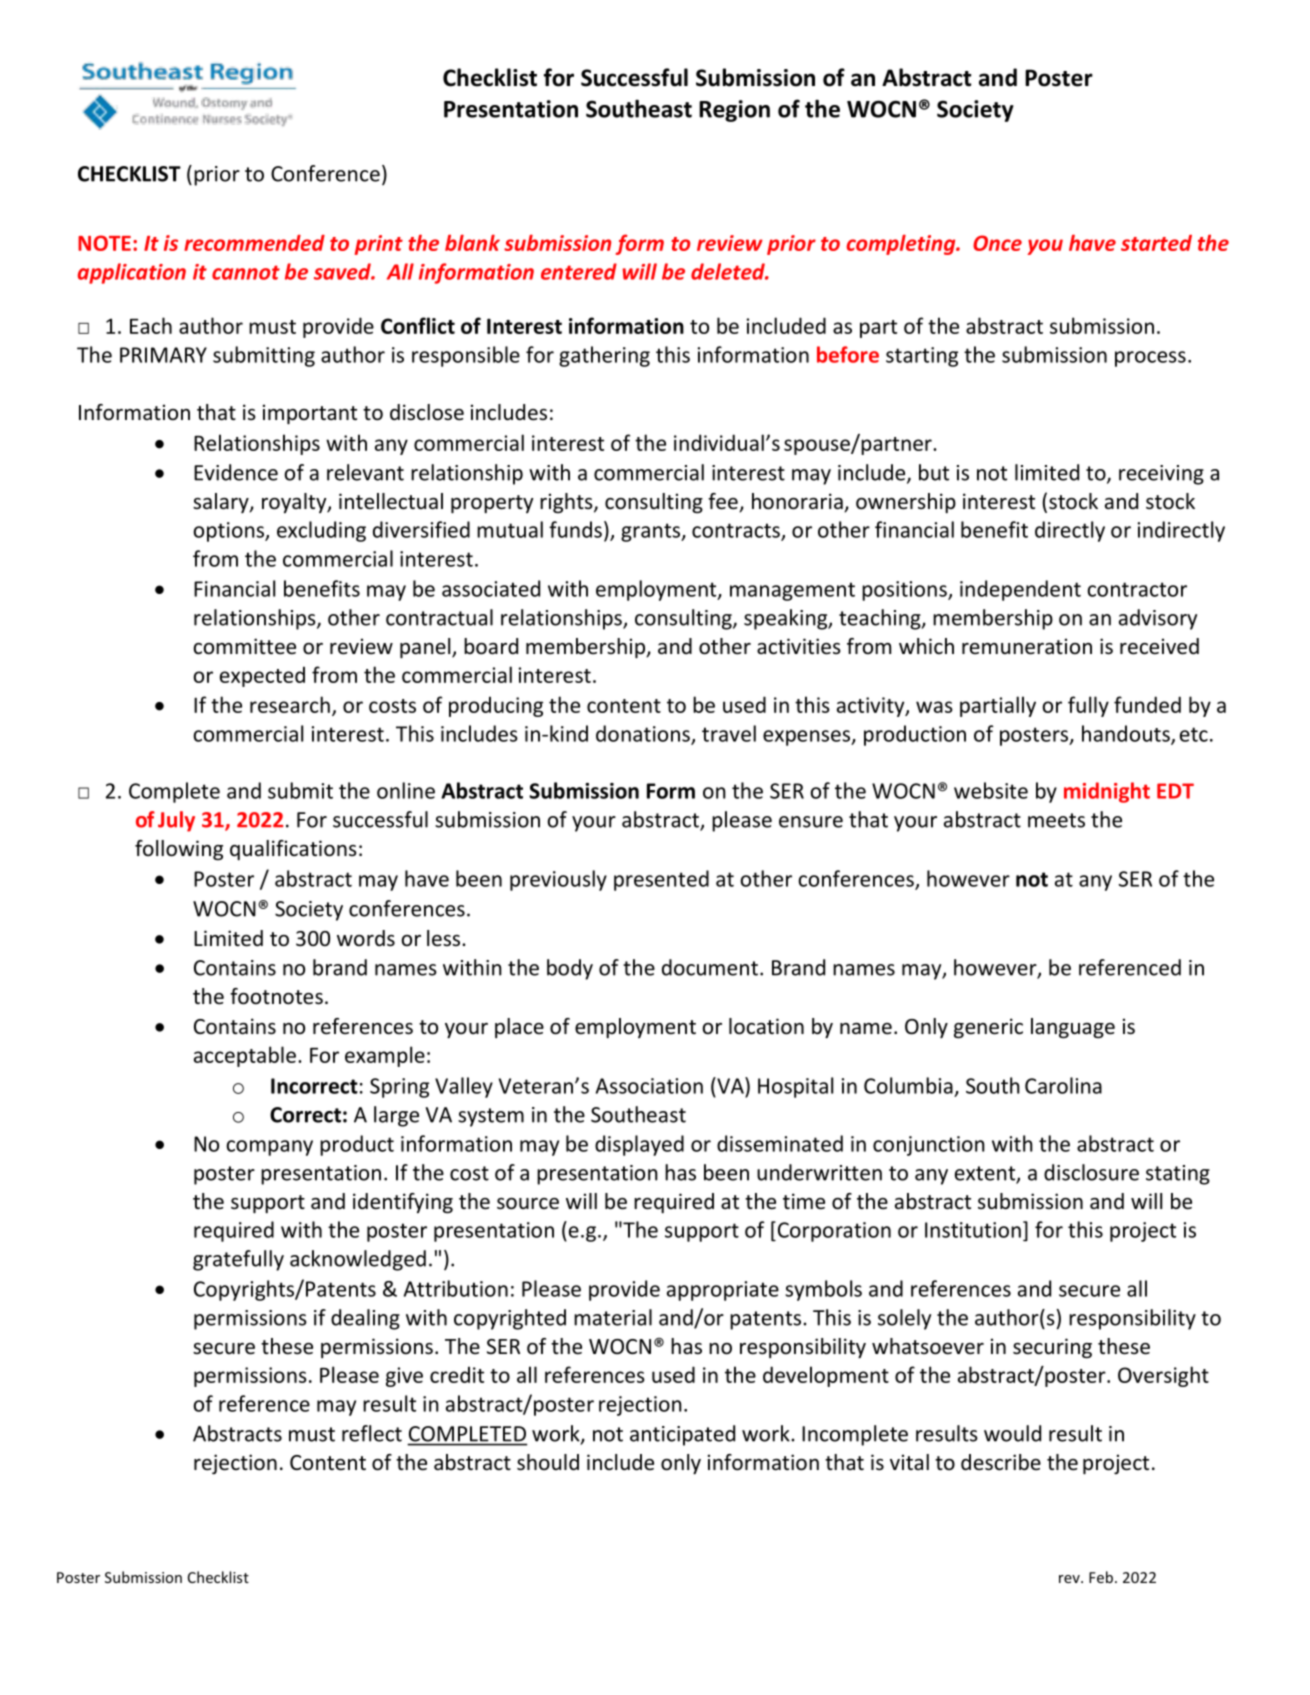 The image size is (1310, 1695). I want to click on meets, so click(1056, 820).
